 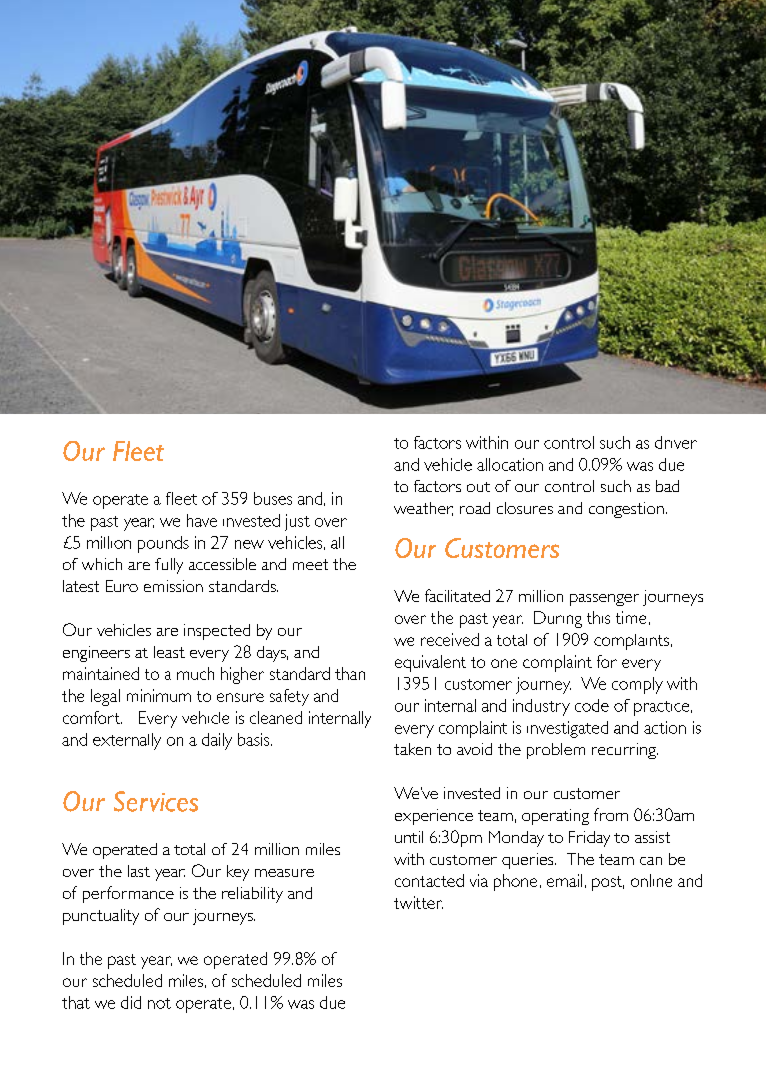 What do you see at coordinates (409, 837) in the page?
I see `until` at bounding box center [409, 837].
